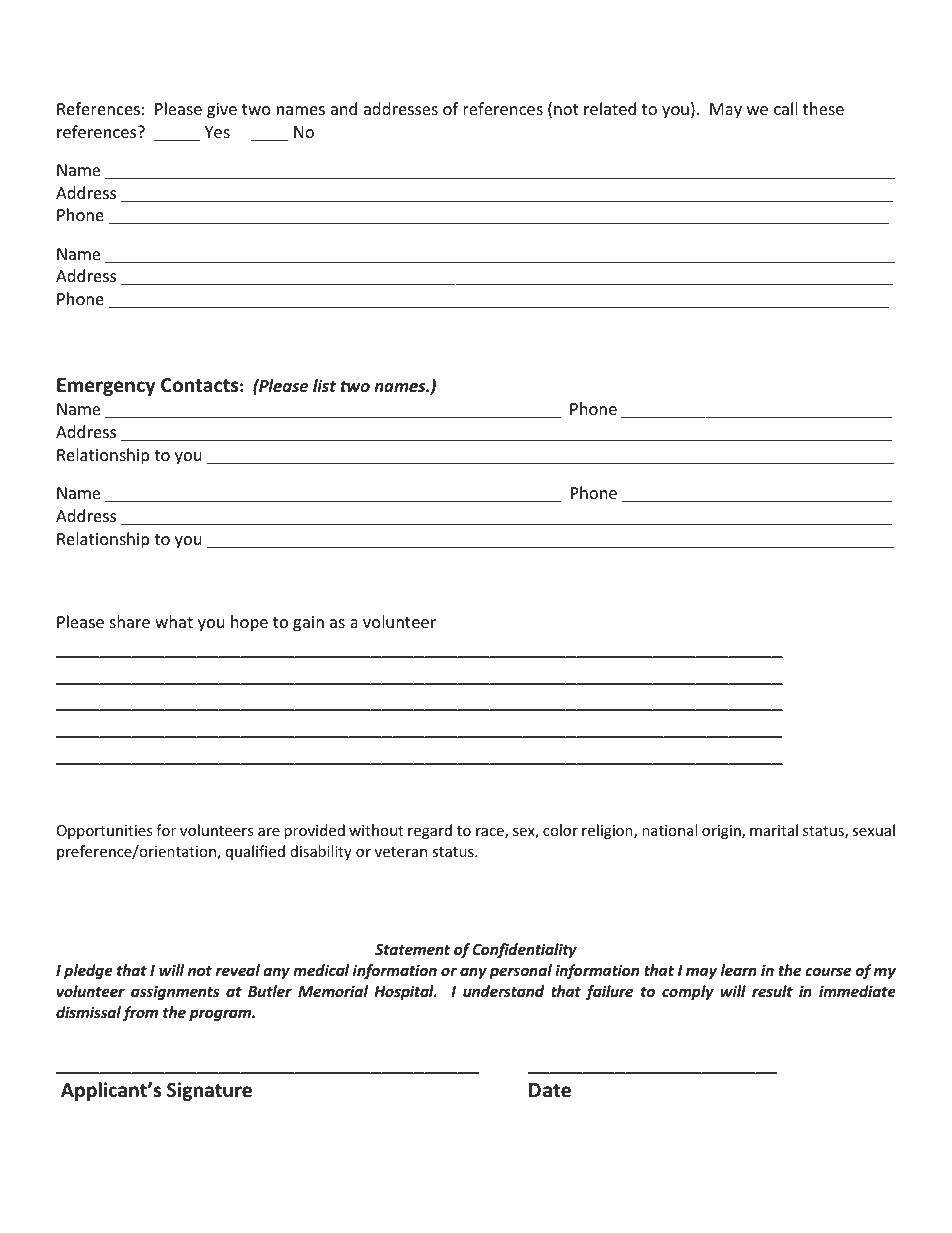  What do you see at coordinates (774, 830) in the image?
I see `marital` at bounding box center [774, 830].
